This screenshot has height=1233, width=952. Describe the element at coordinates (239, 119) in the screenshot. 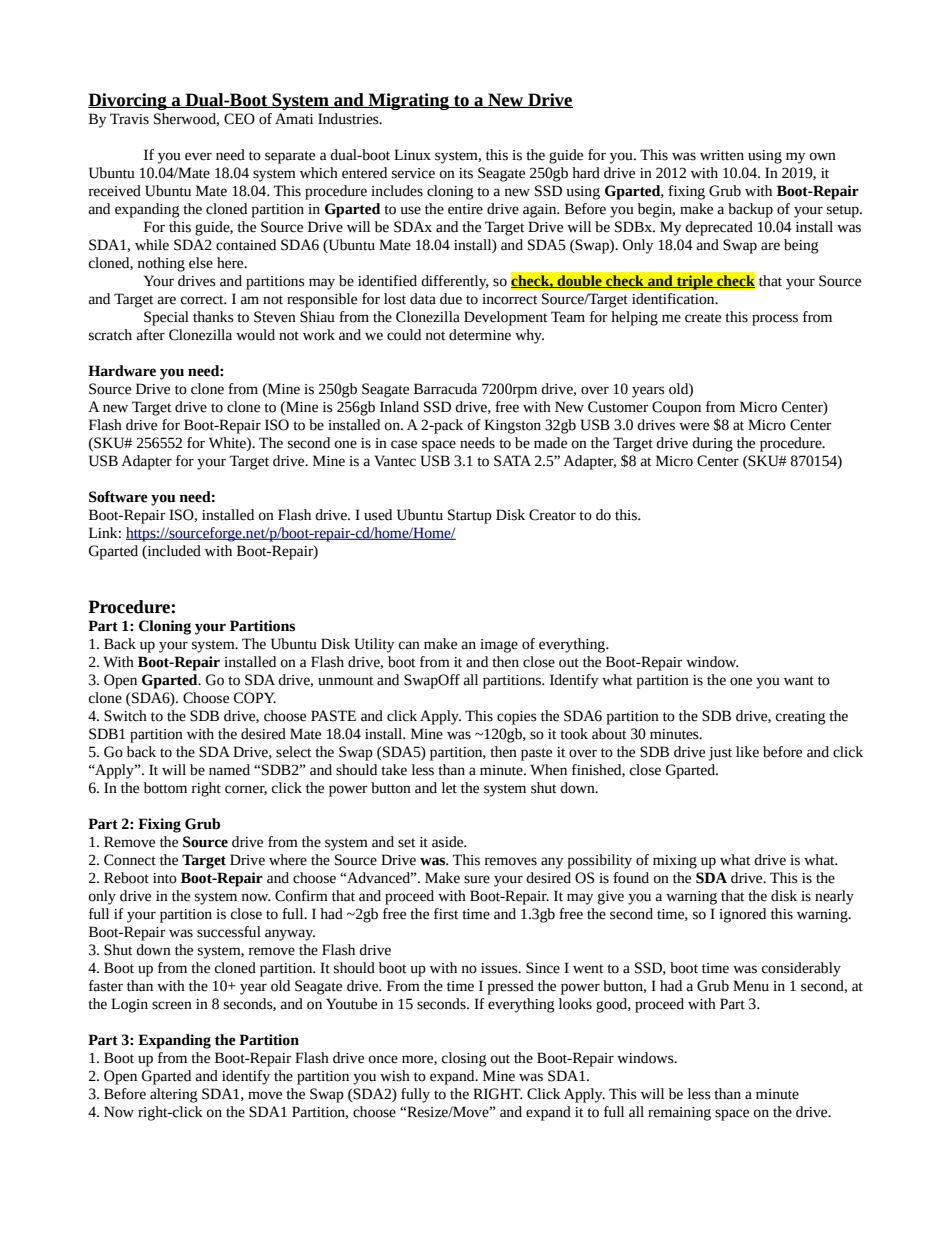

I see `CEO` at that location.
